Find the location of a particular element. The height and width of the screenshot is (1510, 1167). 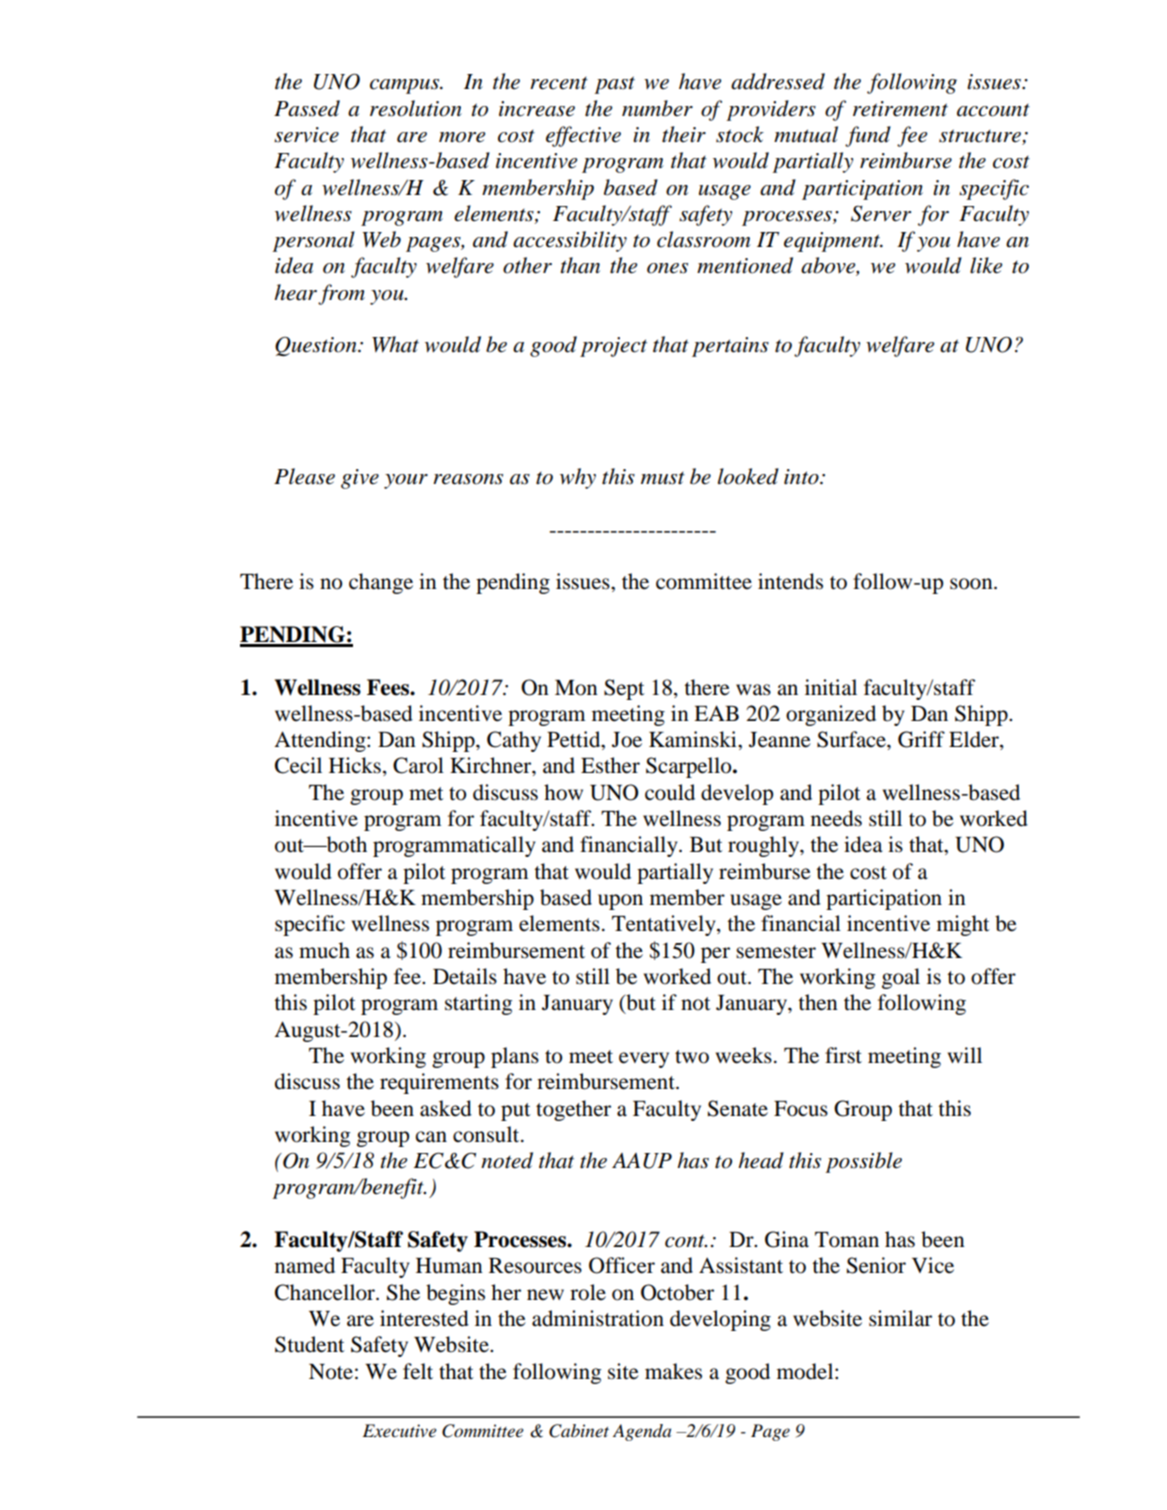

resolution is located at coordinates (416, 108).
